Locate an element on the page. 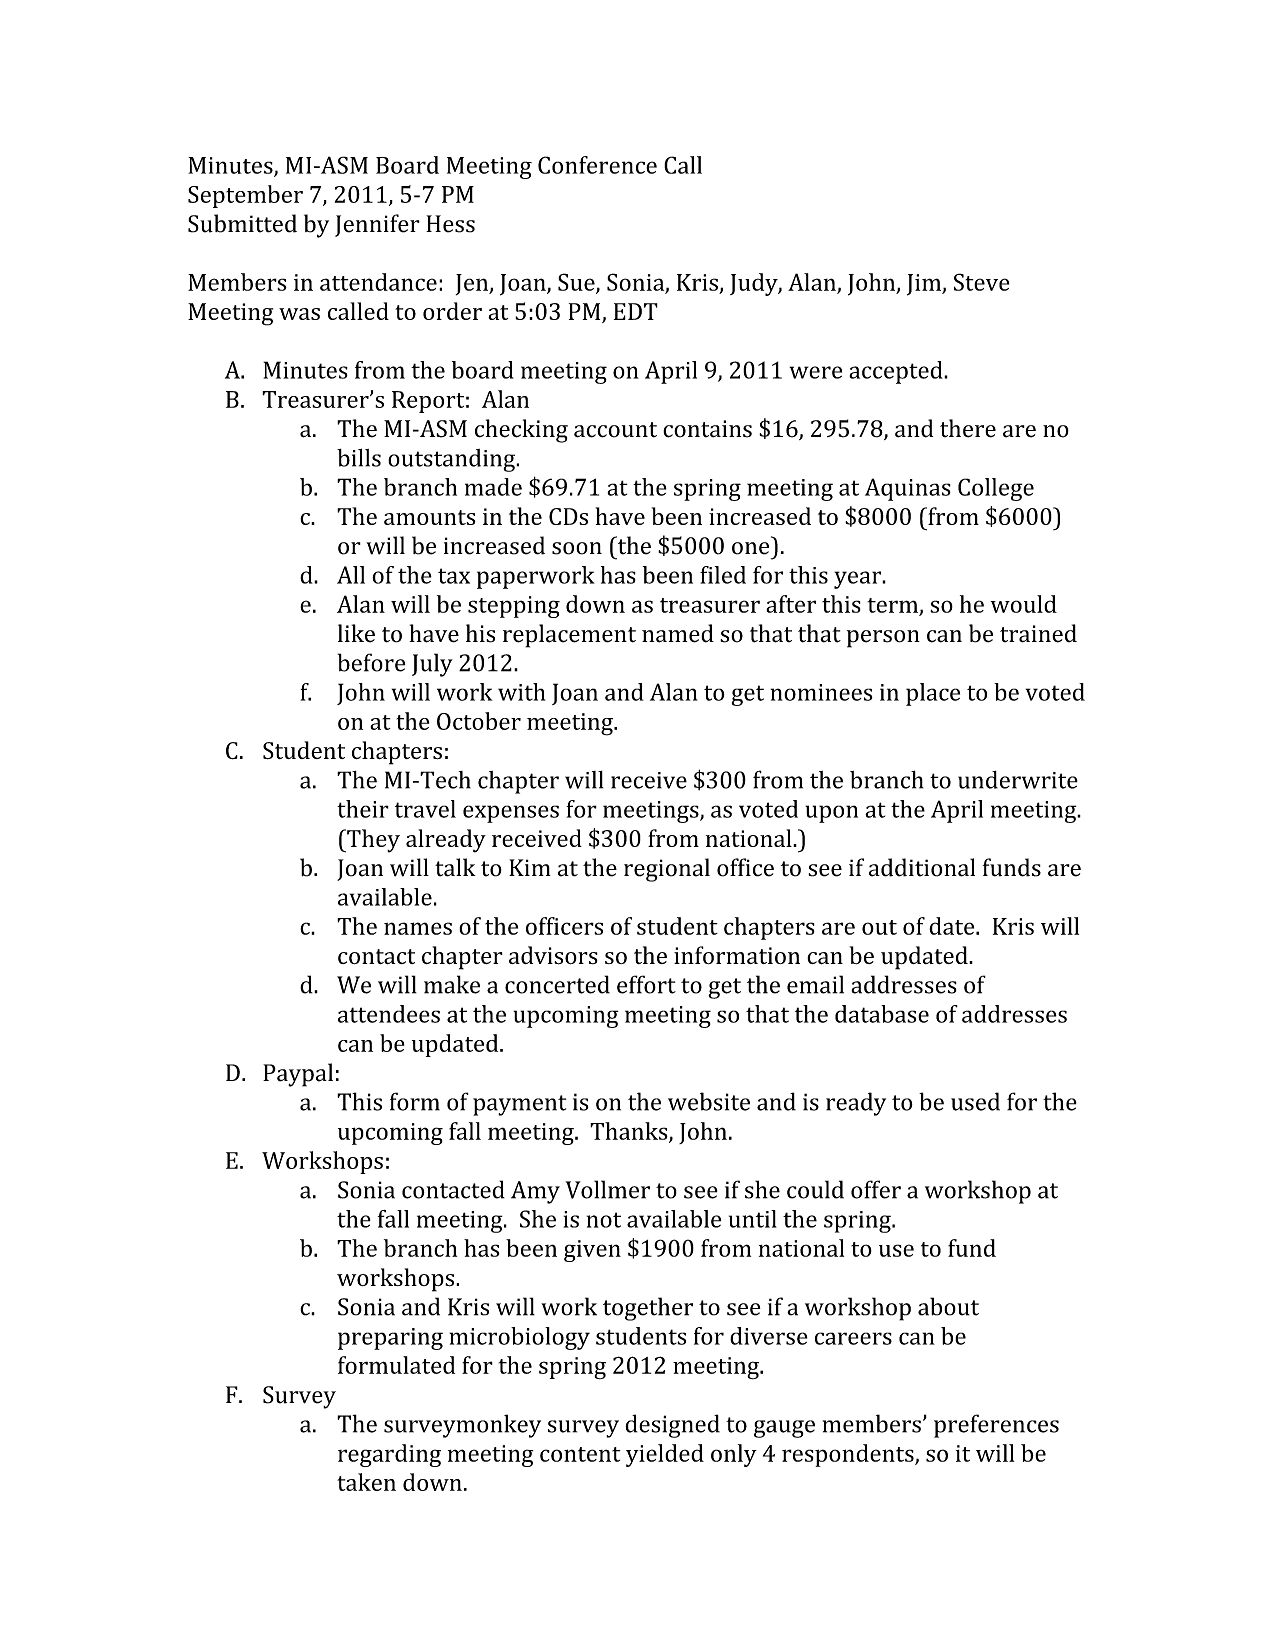  Conference is located at coordinates (597, 165).
